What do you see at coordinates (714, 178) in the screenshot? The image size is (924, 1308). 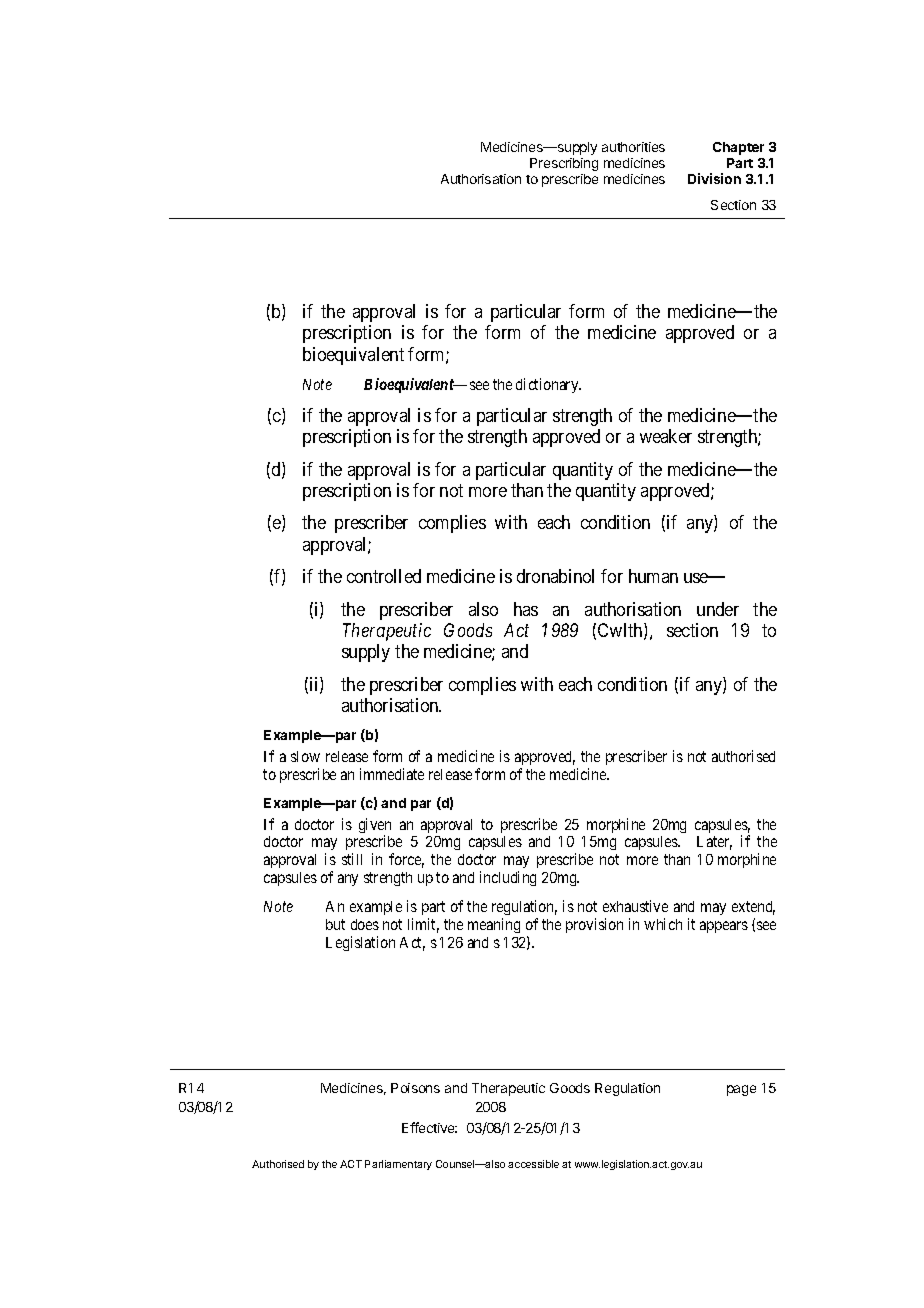 I see `Division` at bounding box center [714, 178].
